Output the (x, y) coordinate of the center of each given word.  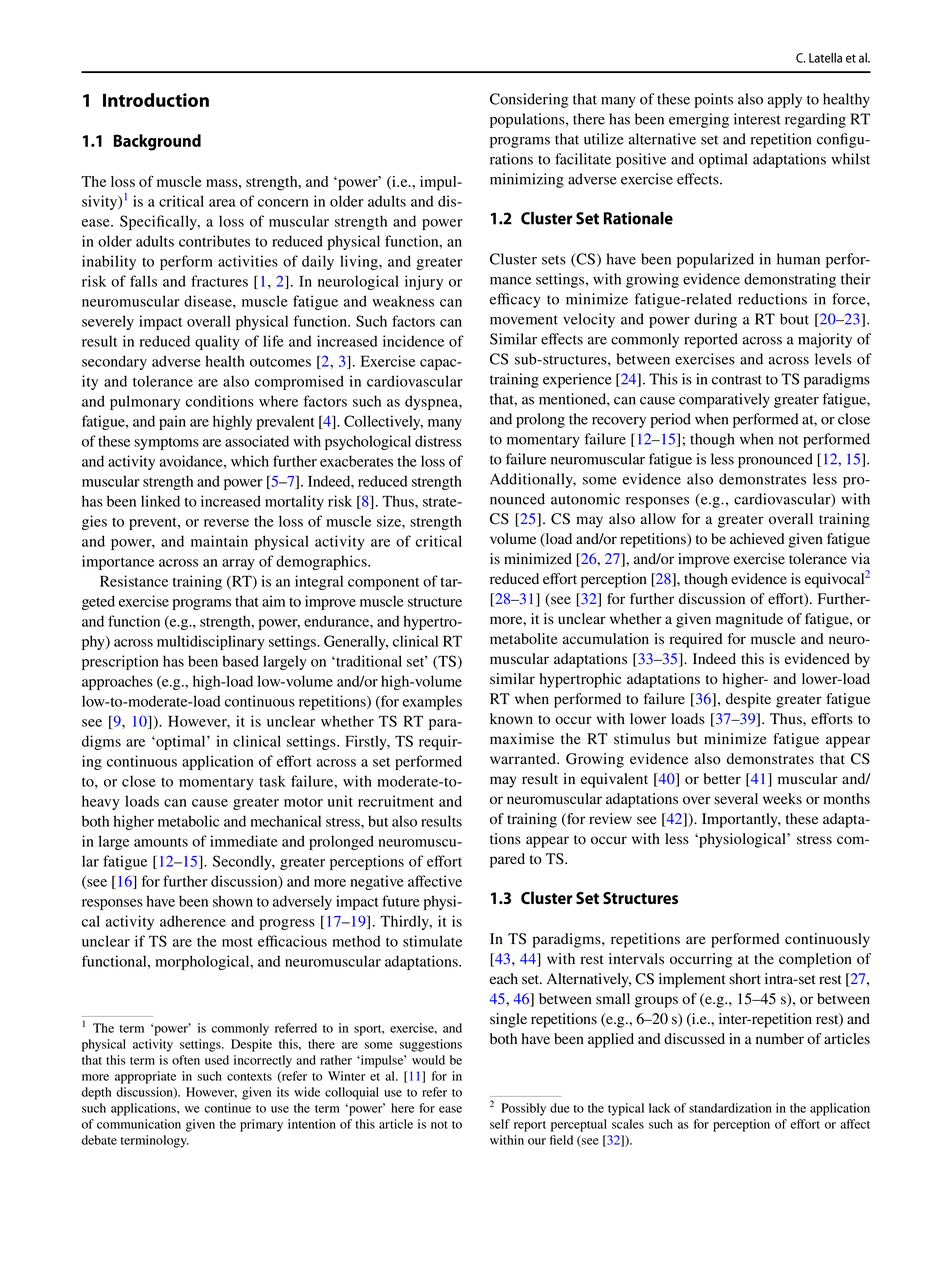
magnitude (749, 620)
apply (785, 100)
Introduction (156, 100)
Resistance (134, 581)
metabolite (524, 639)
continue (227, 1108)
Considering (529, 100)
